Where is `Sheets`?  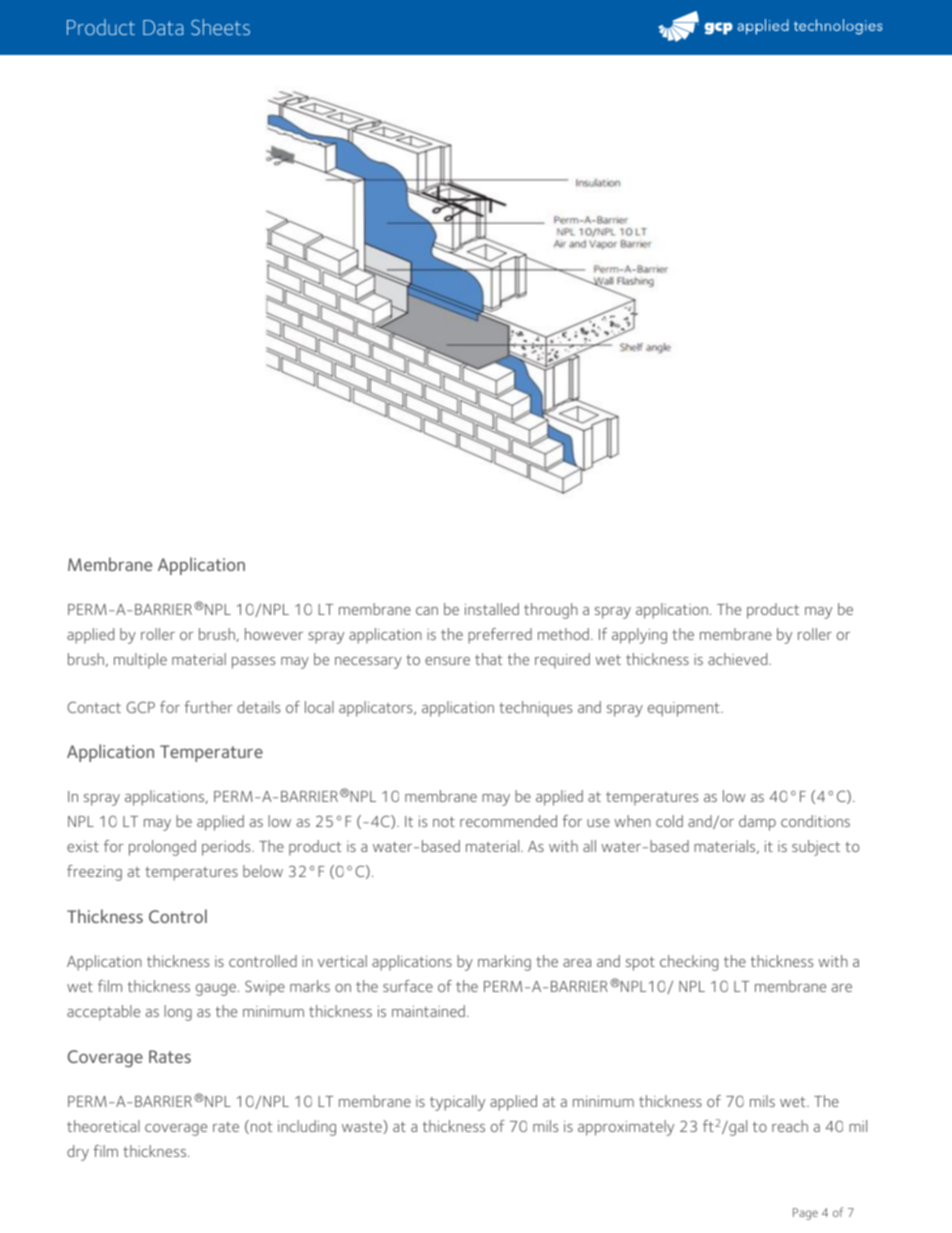
Sheets is located at coordinates (220, 27).
